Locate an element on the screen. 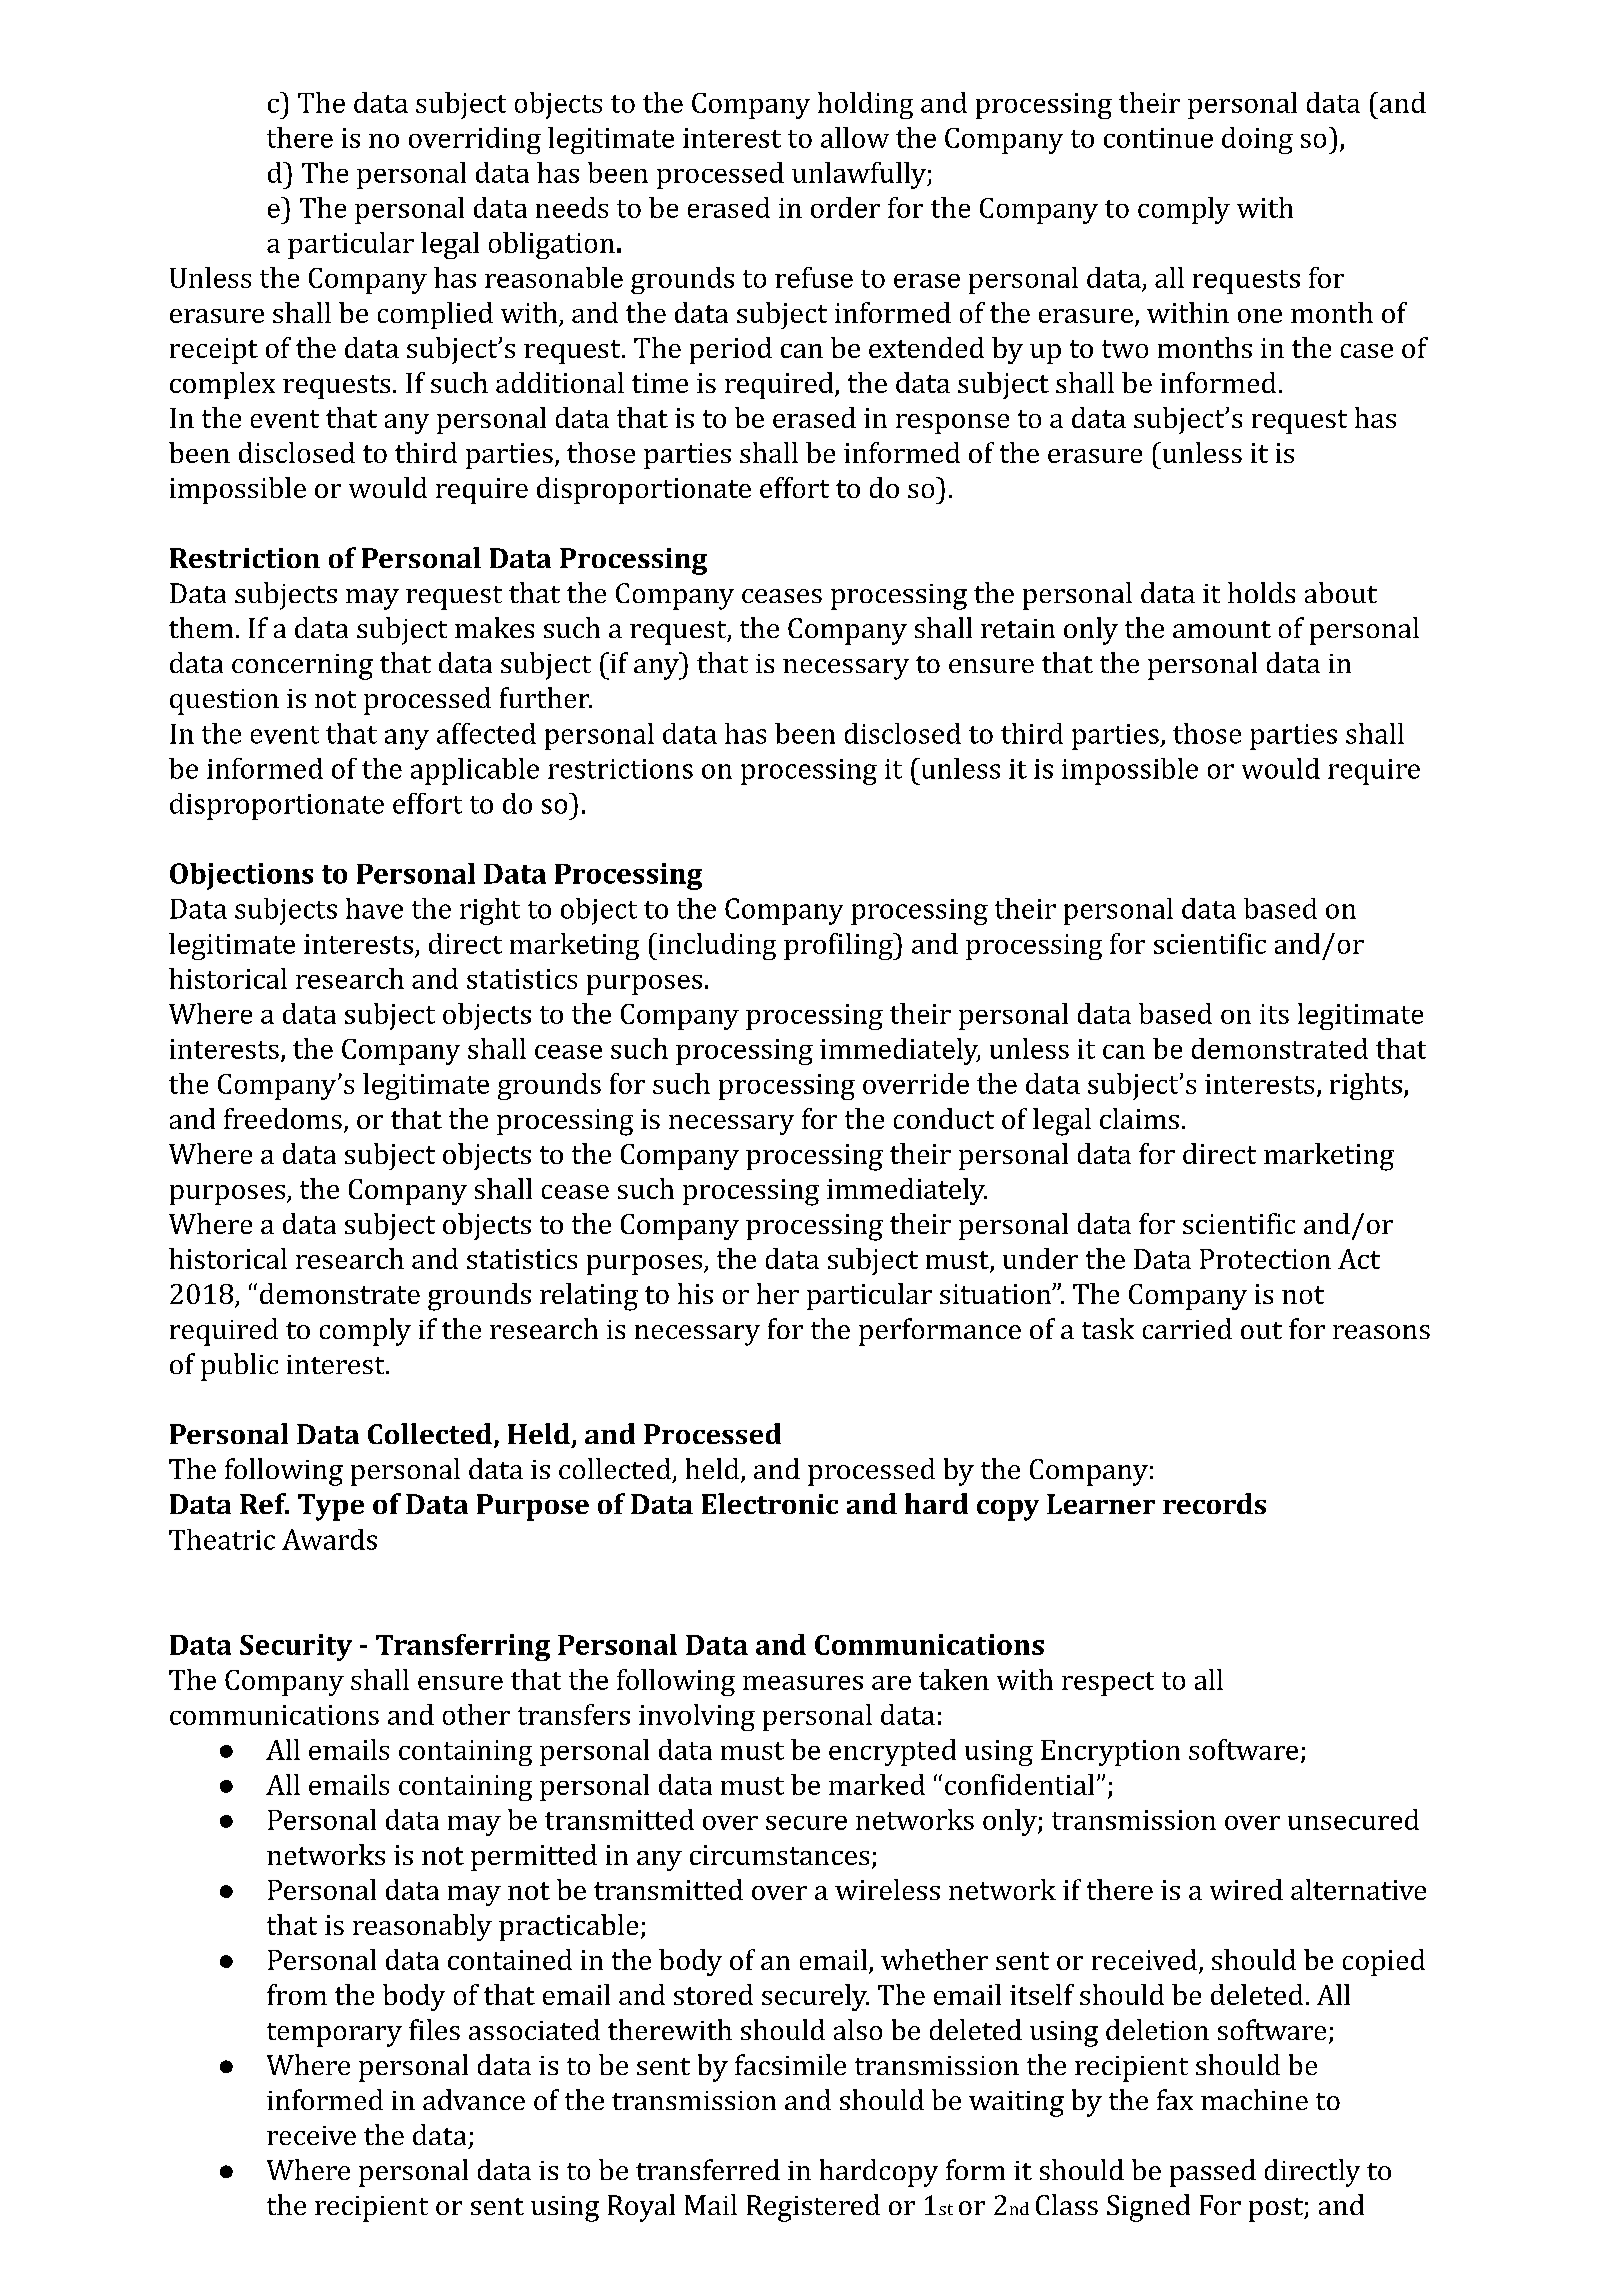 Image resolution: width=1619 pixels, height=2288 pixels. order is located at coordinates (845, 207).
